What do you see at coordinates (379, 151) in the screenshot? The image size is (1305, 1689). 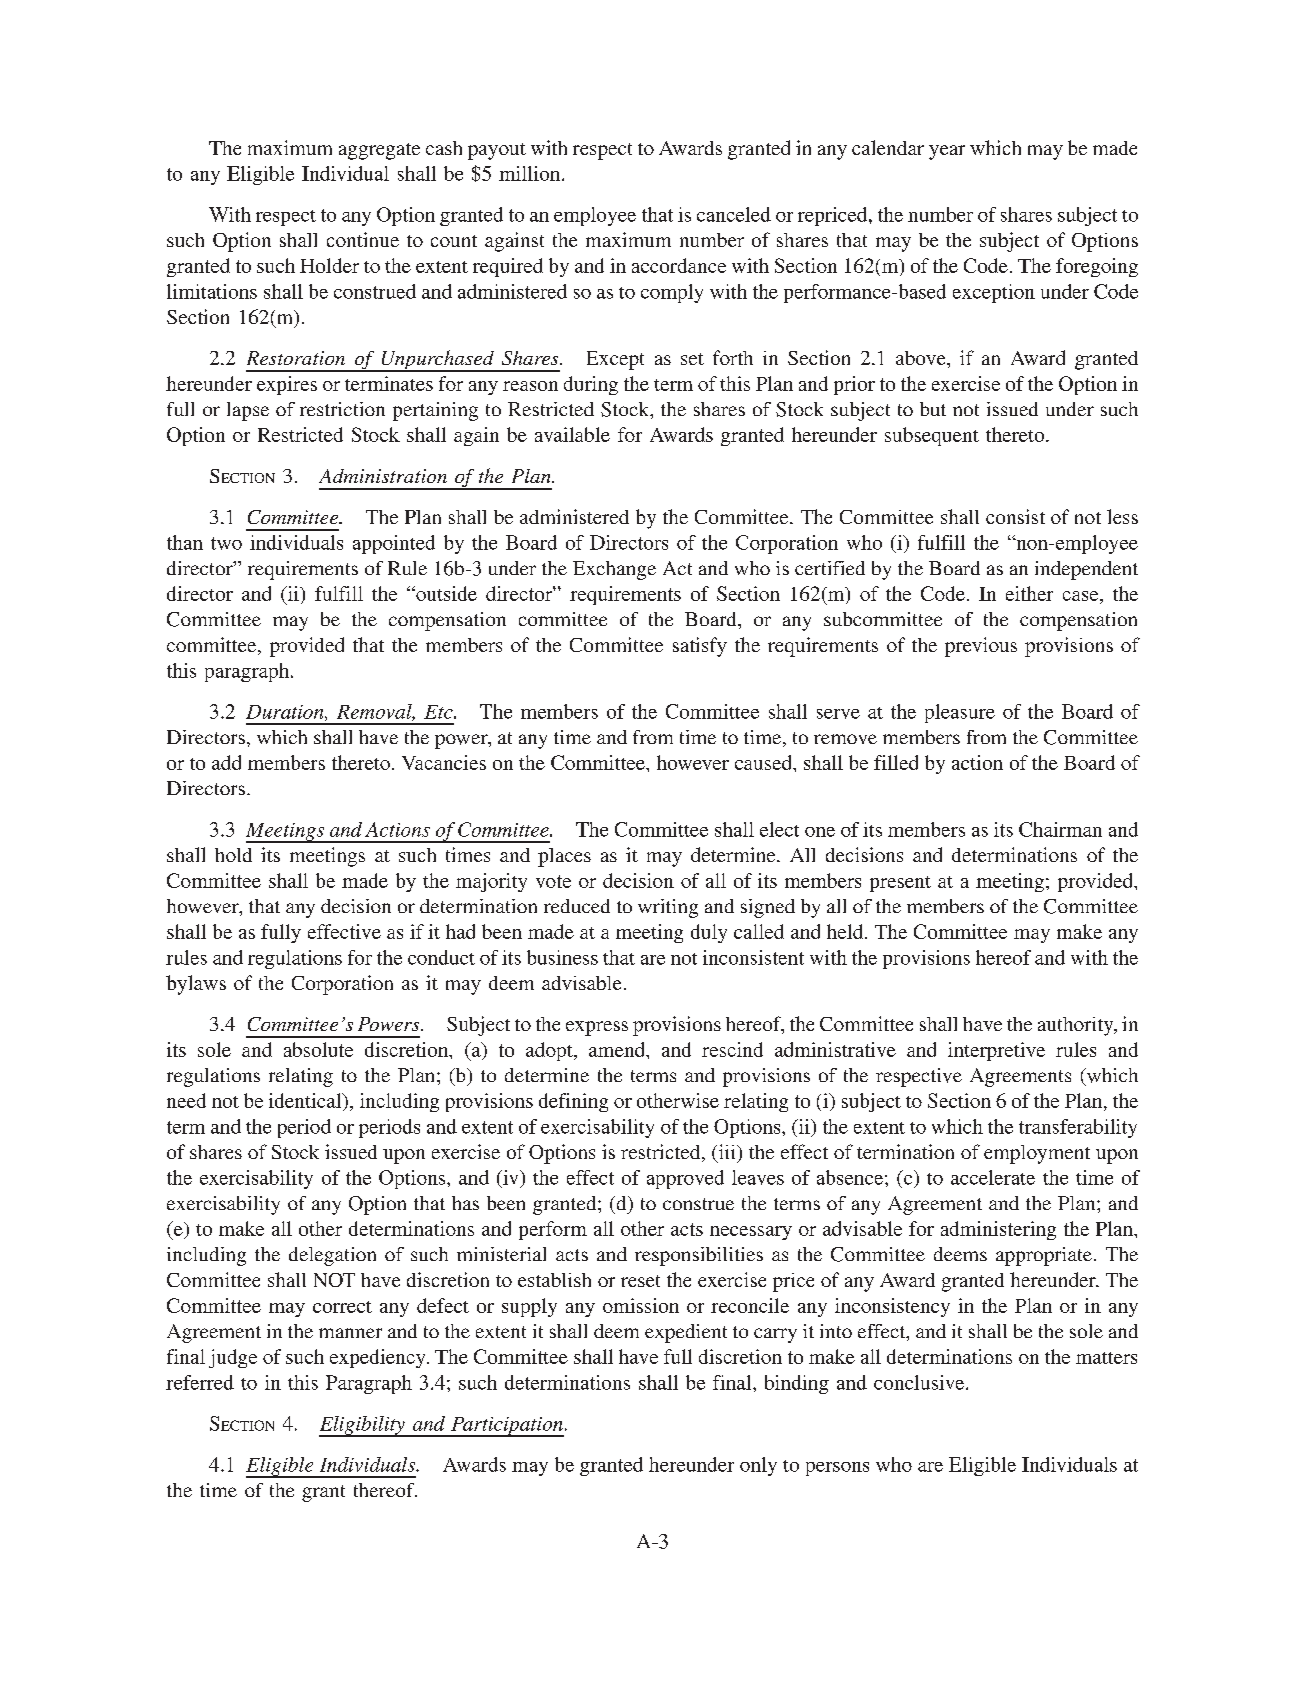 I see `aggregate` at bounding box center [379, 151].
